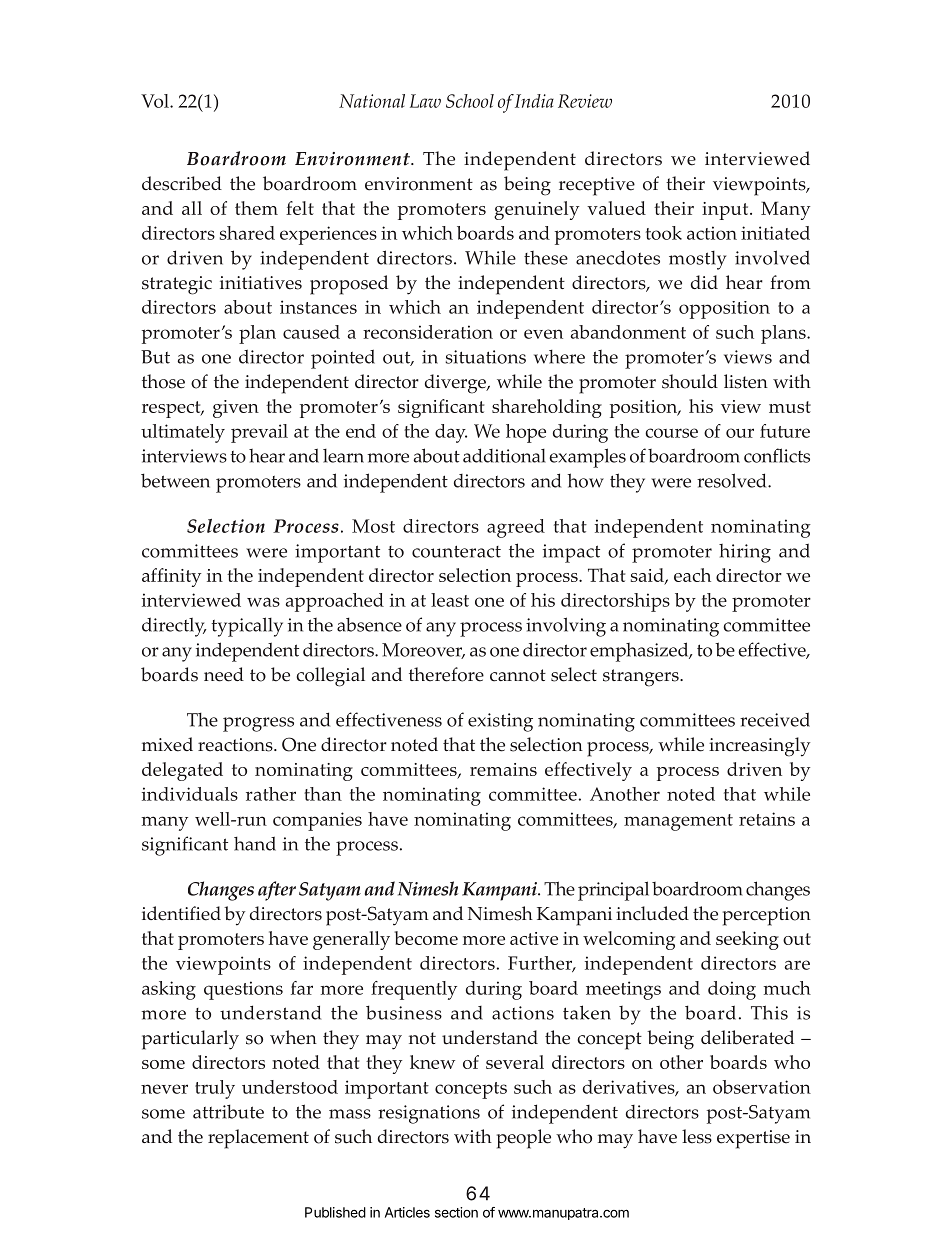 The image size is (952, 1233). What do you see at coordinates (224, 674) in the document?
I see `need` at bounding box center [224, 674].
